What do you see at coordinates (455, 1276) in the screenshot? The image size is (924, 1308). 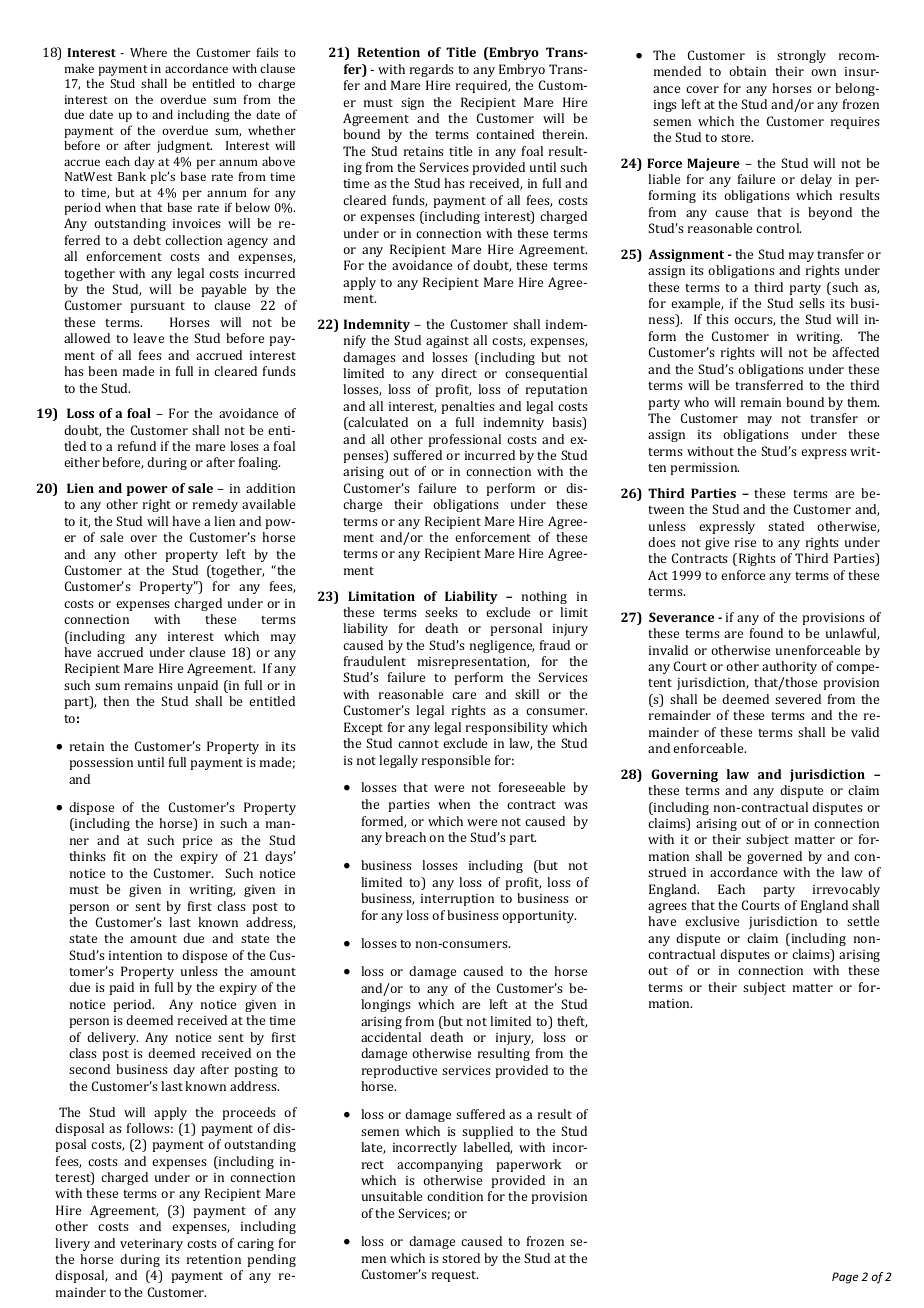 I see `request` at bounding box center [455, 1276].
